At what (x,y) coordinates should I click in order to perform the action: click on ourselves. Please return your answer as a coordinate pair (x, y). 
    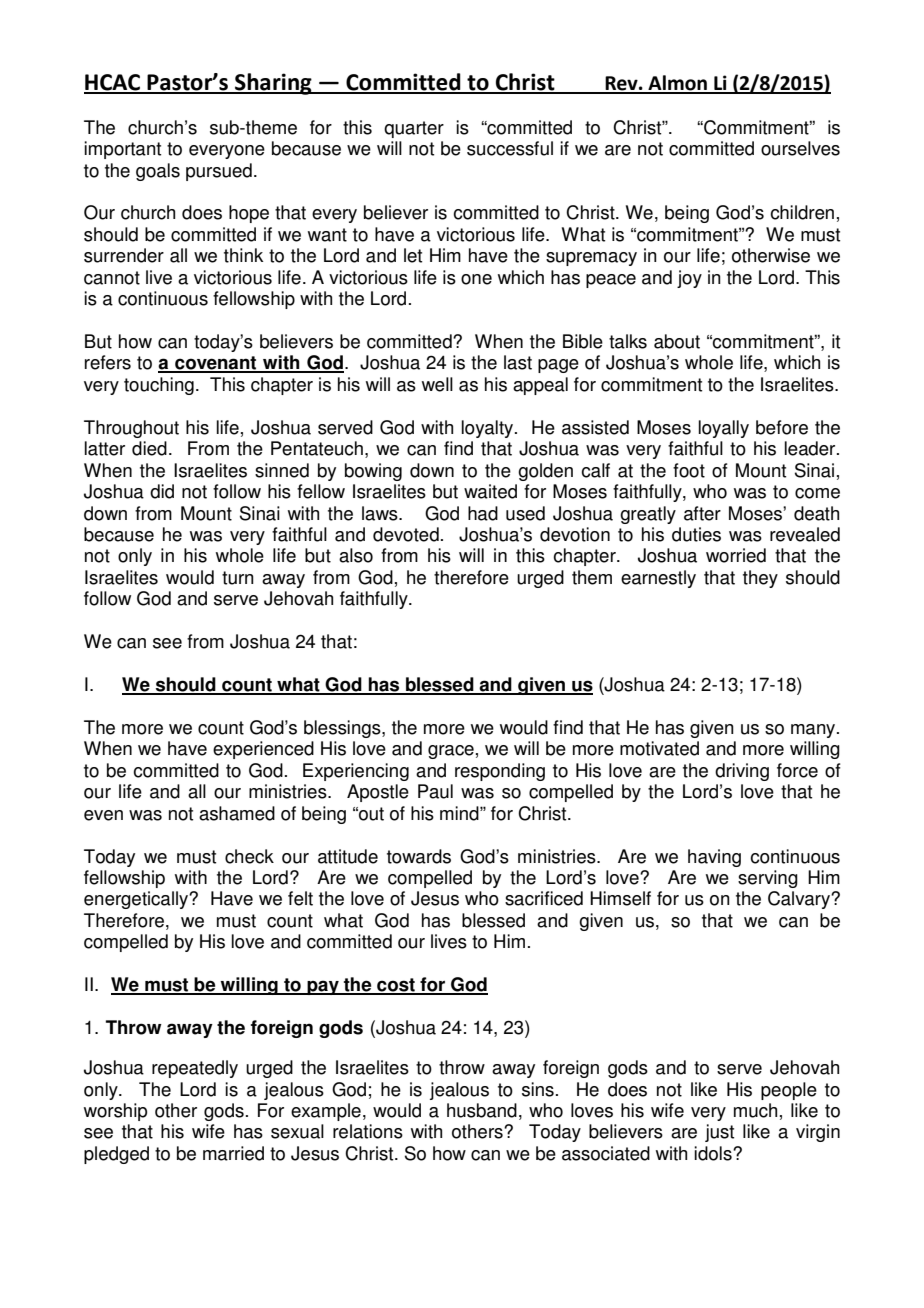
    Looking at the image, I should click on (800, 148).
